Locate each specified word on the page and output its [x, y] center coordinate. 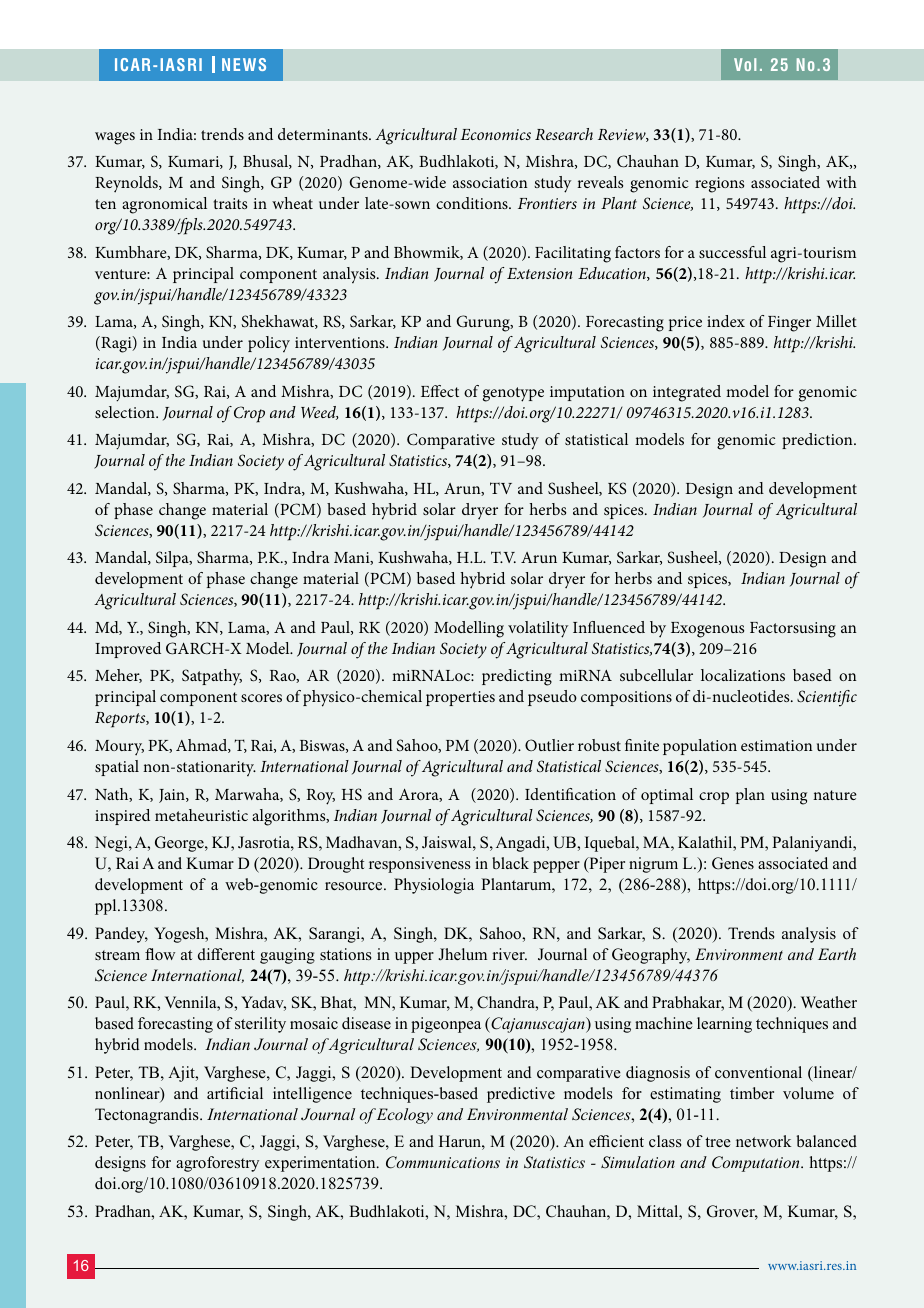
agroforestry [217, 1164]
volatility [538, 629]
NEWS [244, 64]
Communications [443, 1162]
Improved [128, 650]
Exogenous [707, 630]
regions [719, 185]
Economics [496, 134]
